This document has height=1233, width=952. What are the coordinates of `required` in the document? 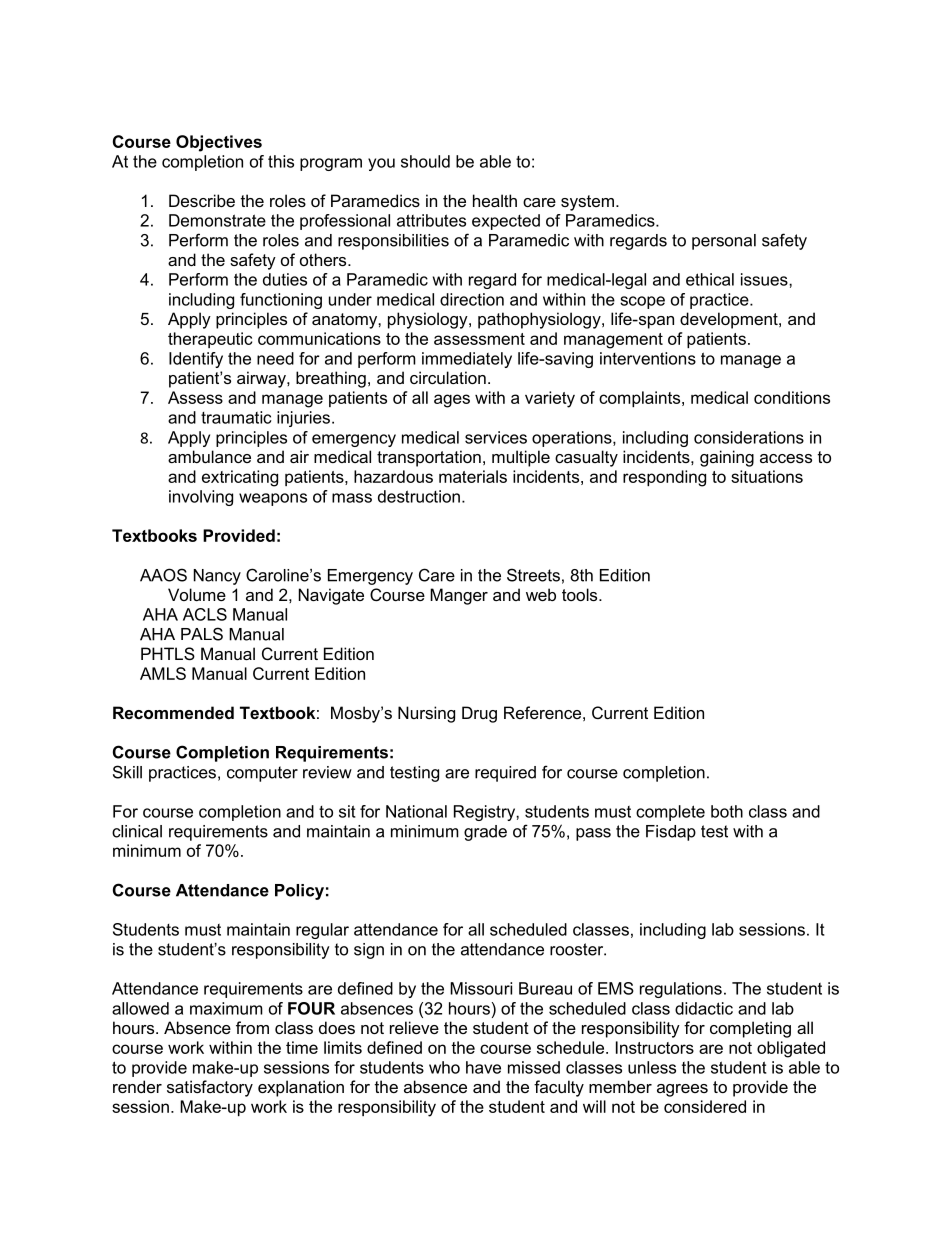 It's located at (505, 774).
